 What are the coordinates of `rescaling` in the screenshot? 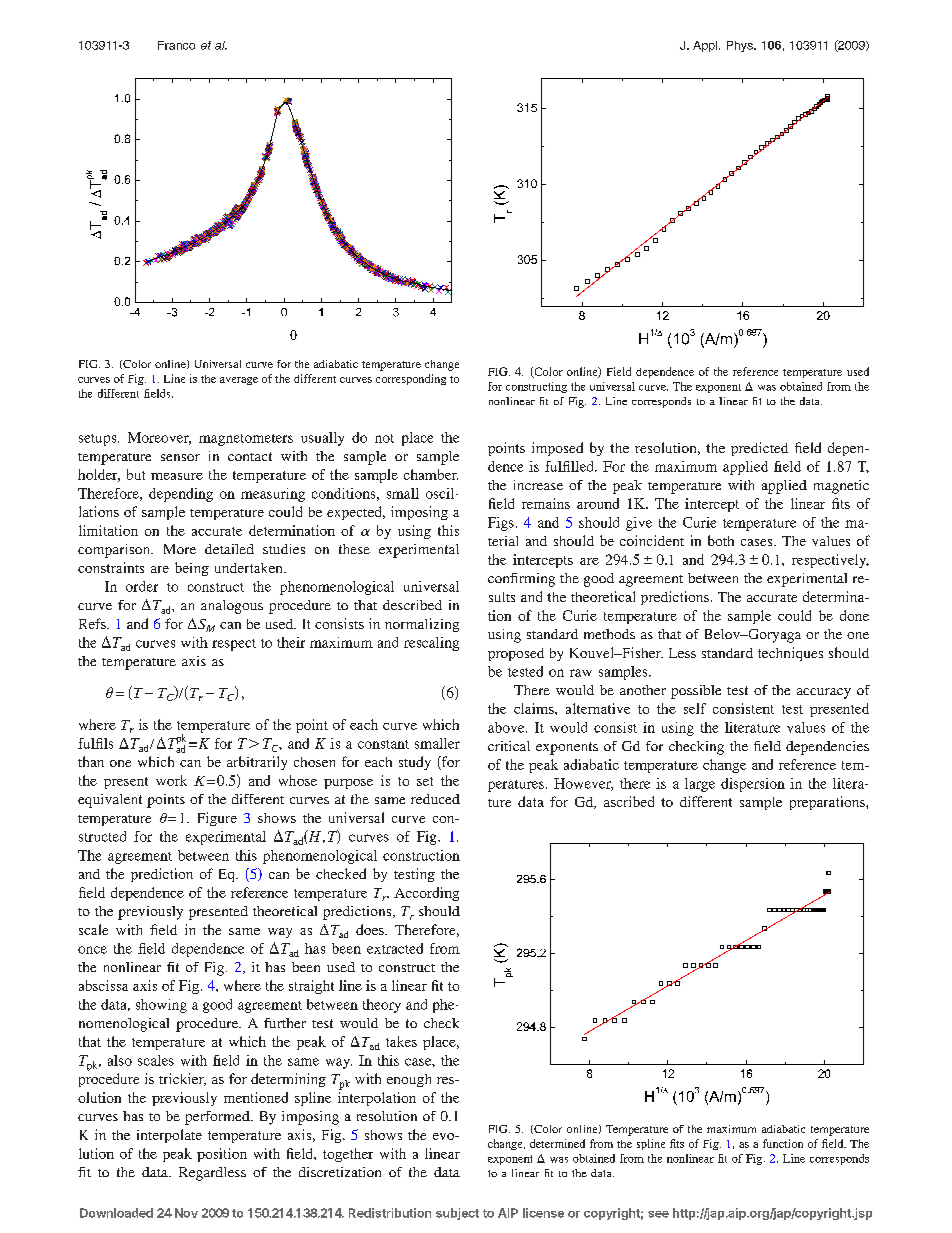 It's located at (431, 644).
